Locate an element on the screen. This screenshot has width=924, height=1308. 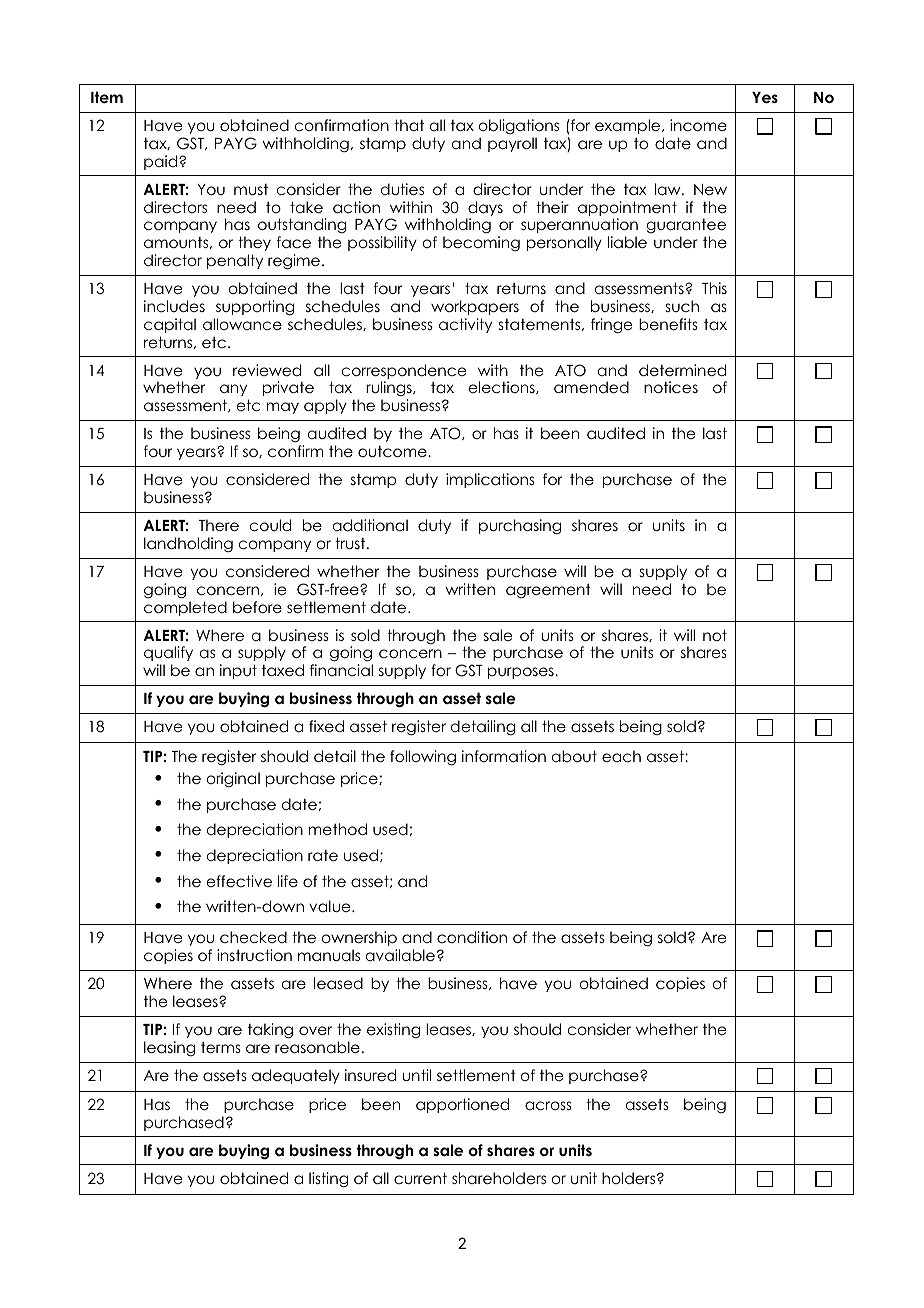
agreement is located at coordinates (548, 591).
